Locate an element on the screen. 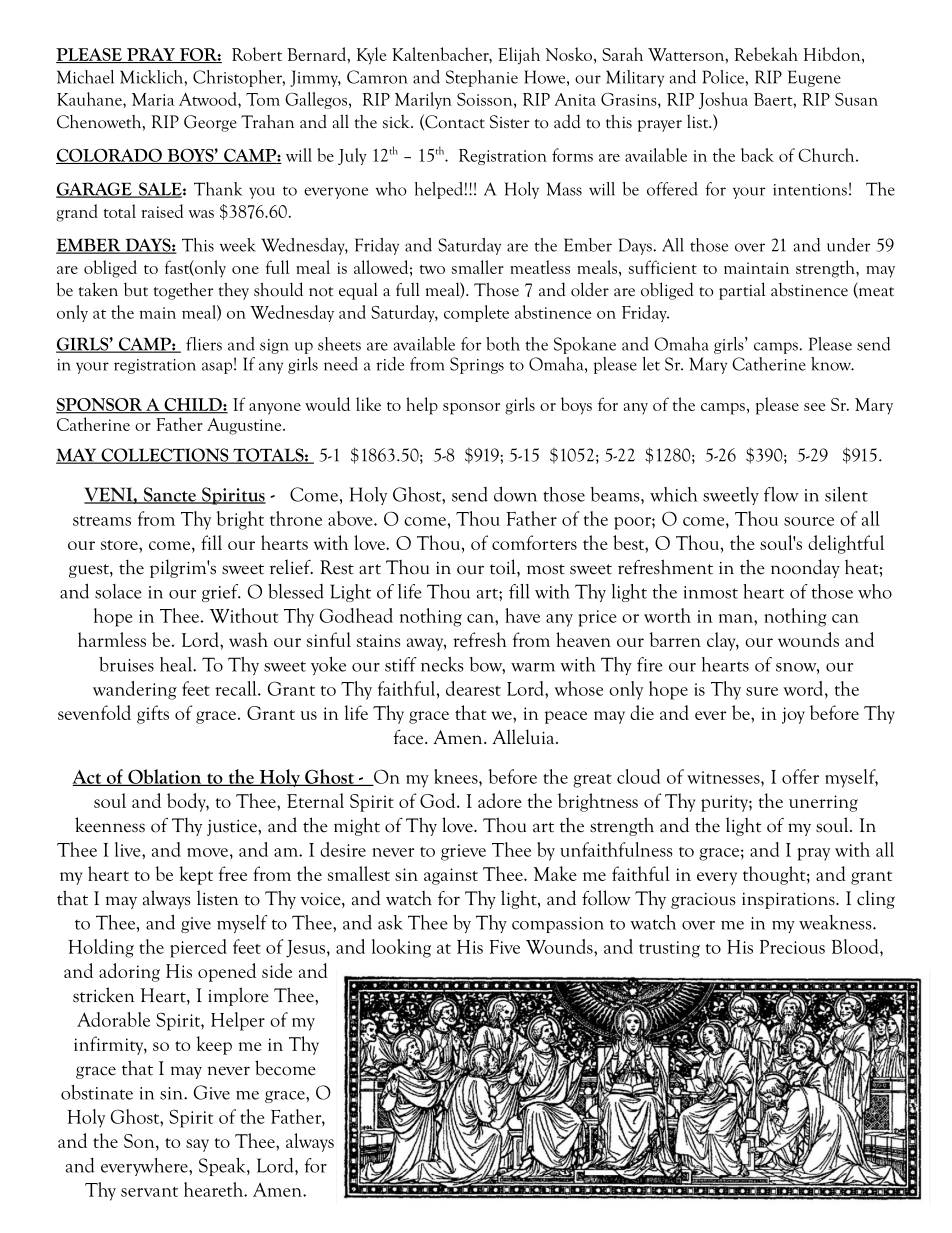  inspirations is located at coordinates (789, 900).
